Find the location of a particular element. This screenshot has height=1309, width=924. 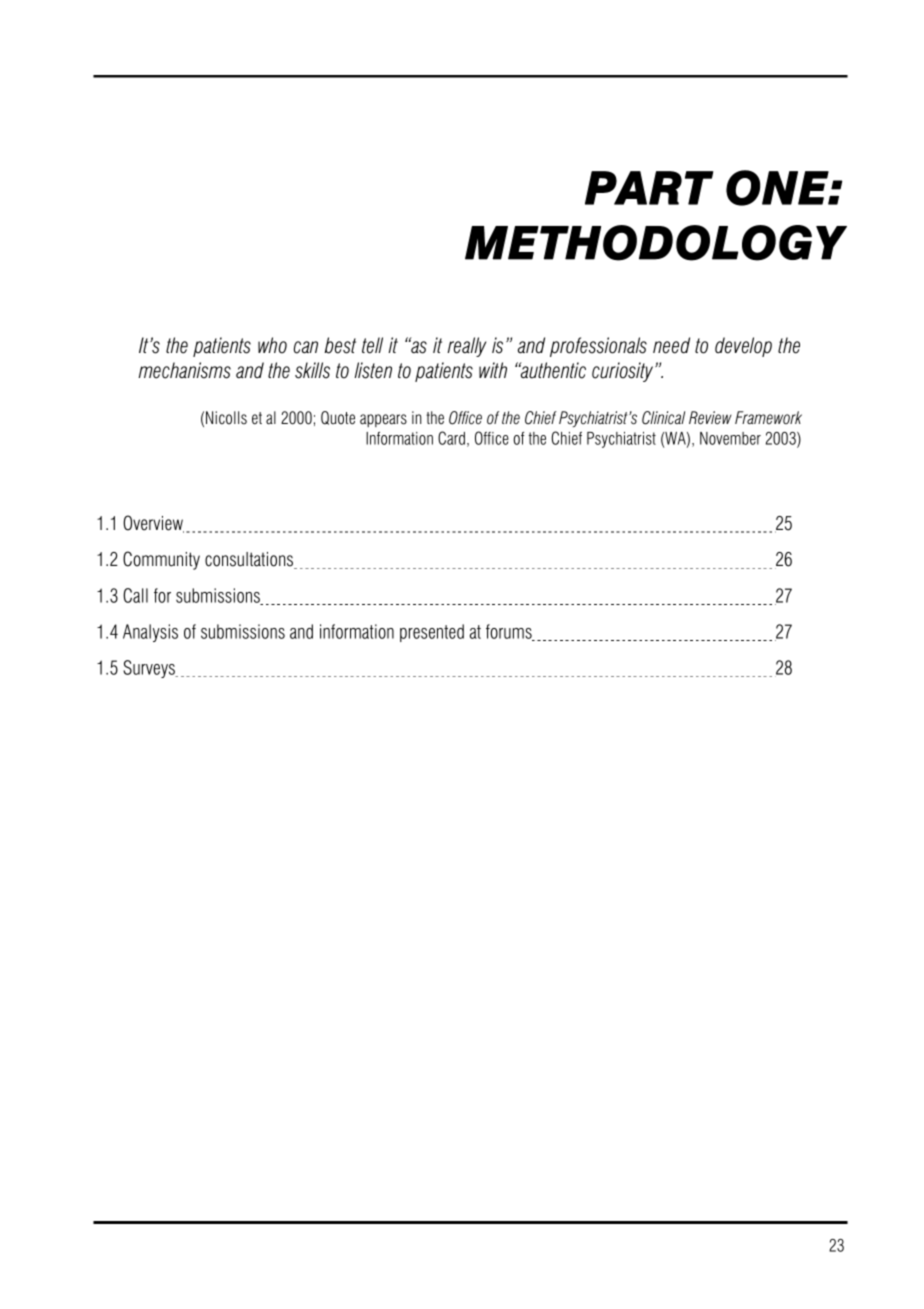

Card is located at coordinates (451, 438).
